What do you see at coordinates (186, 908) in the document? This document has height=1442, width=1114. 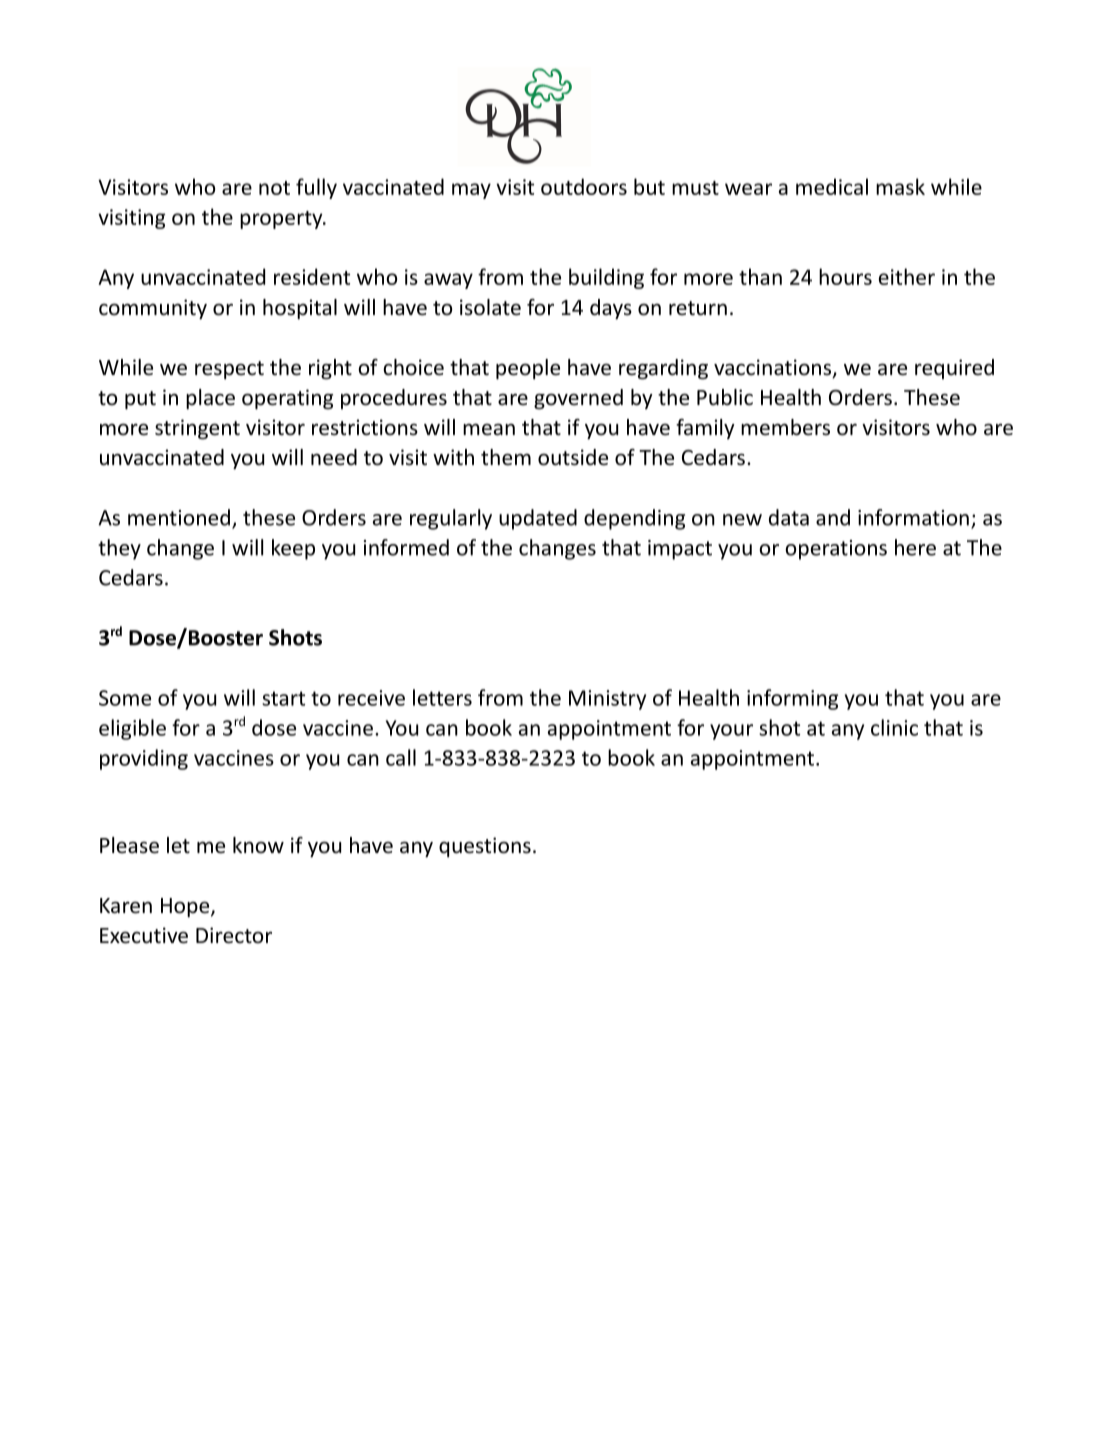 I see `Hope` at bounding box center [186, 908].
